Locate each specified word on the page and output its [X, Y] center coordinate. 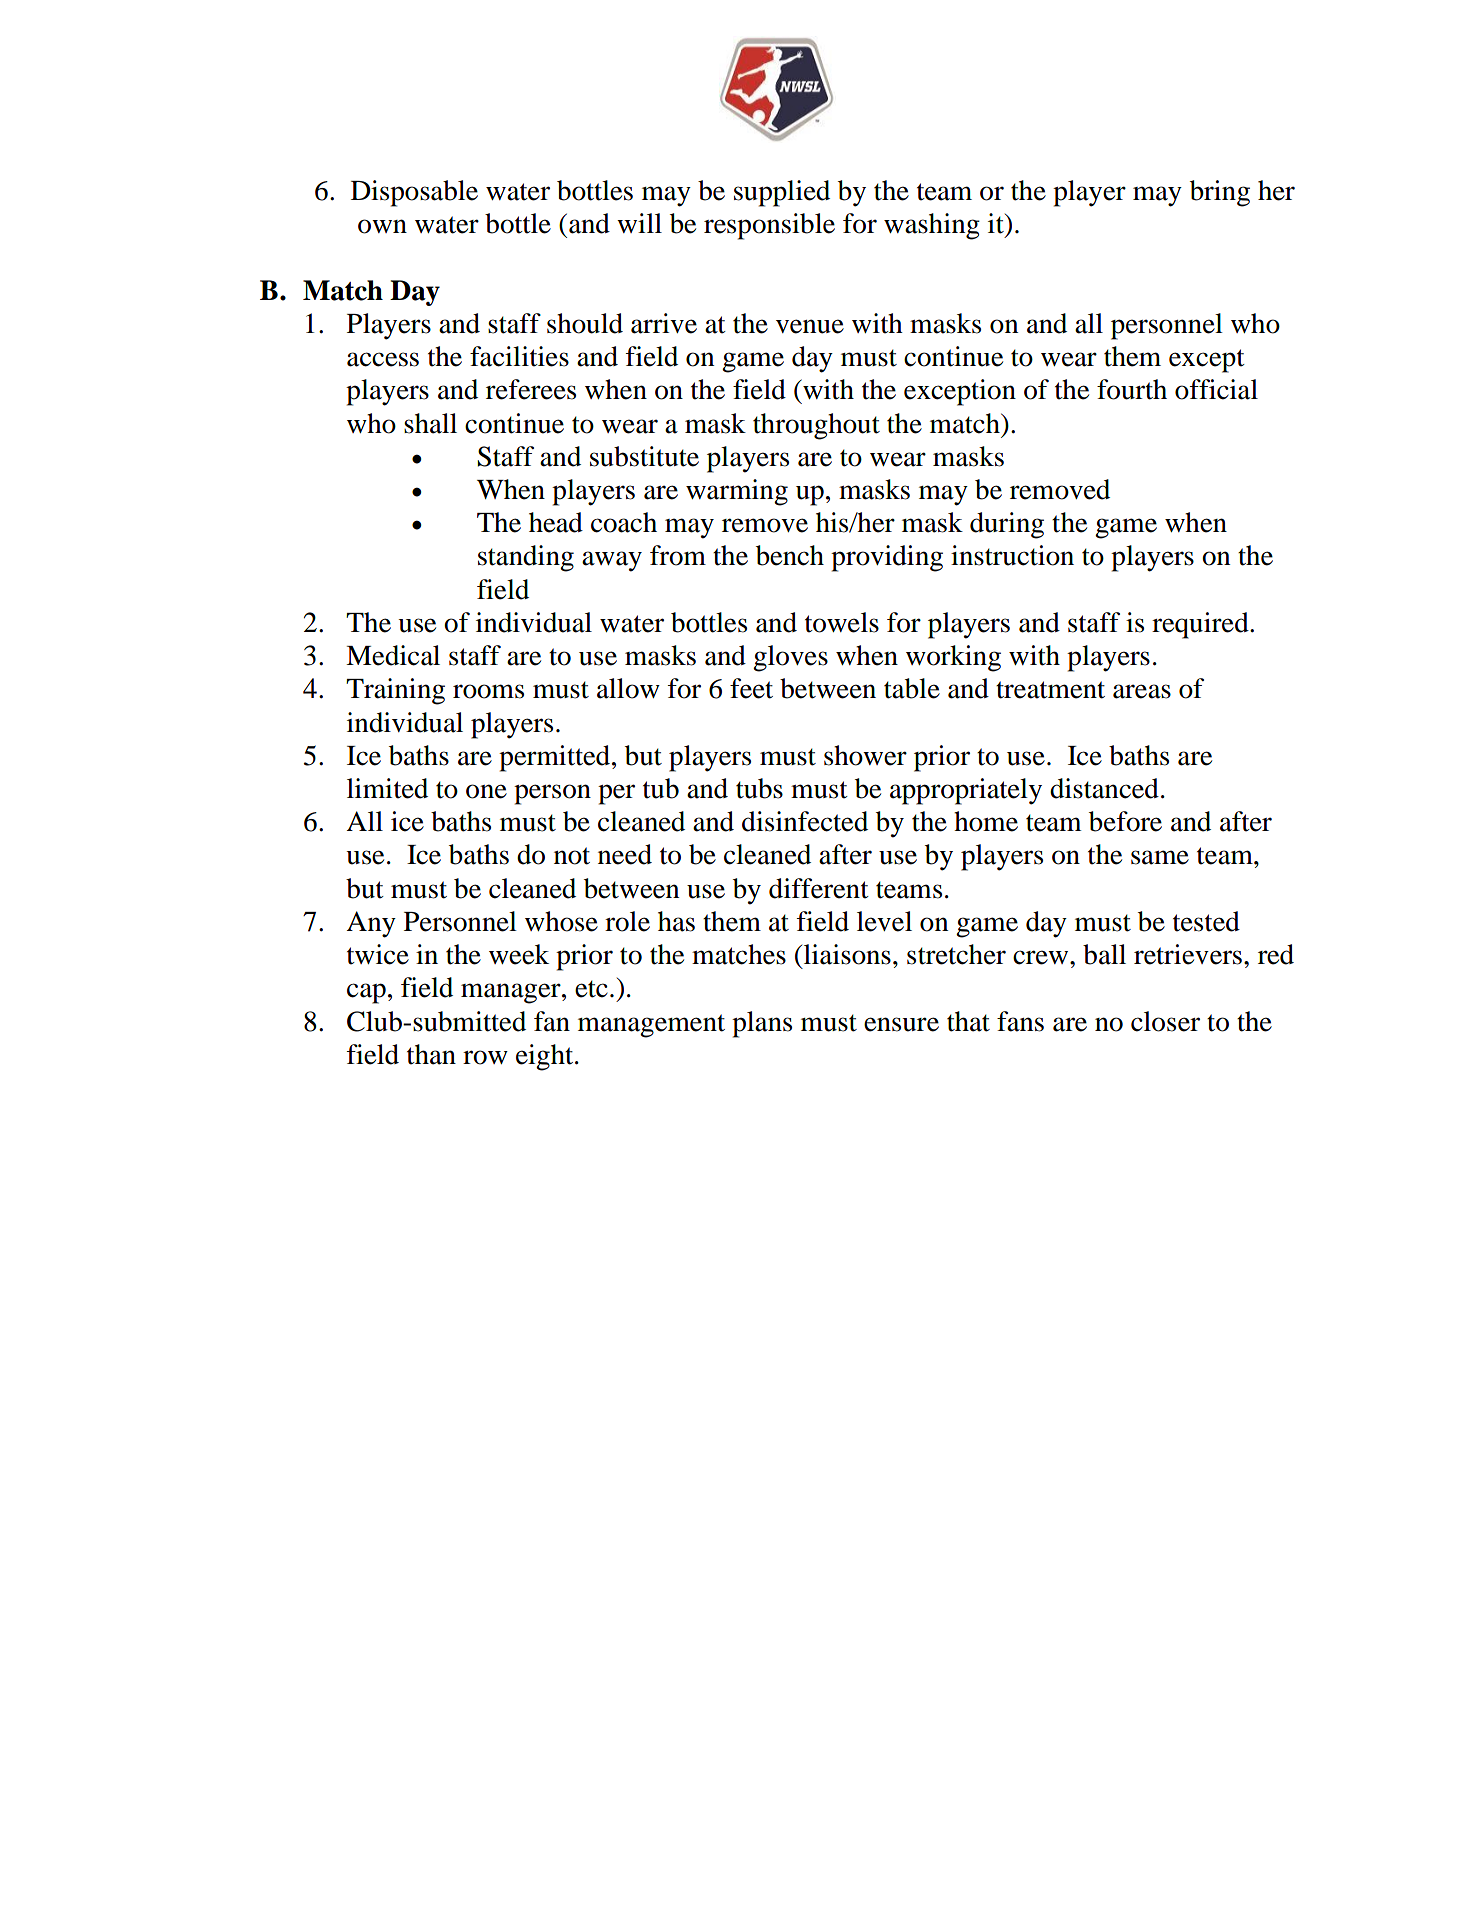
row [485, 1057]
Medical [393, 655]
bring [1220, 193]
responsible [769, 226]
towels [842, 622]
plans [762, 1024]
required [1201, 625]
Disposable [414, 193]
